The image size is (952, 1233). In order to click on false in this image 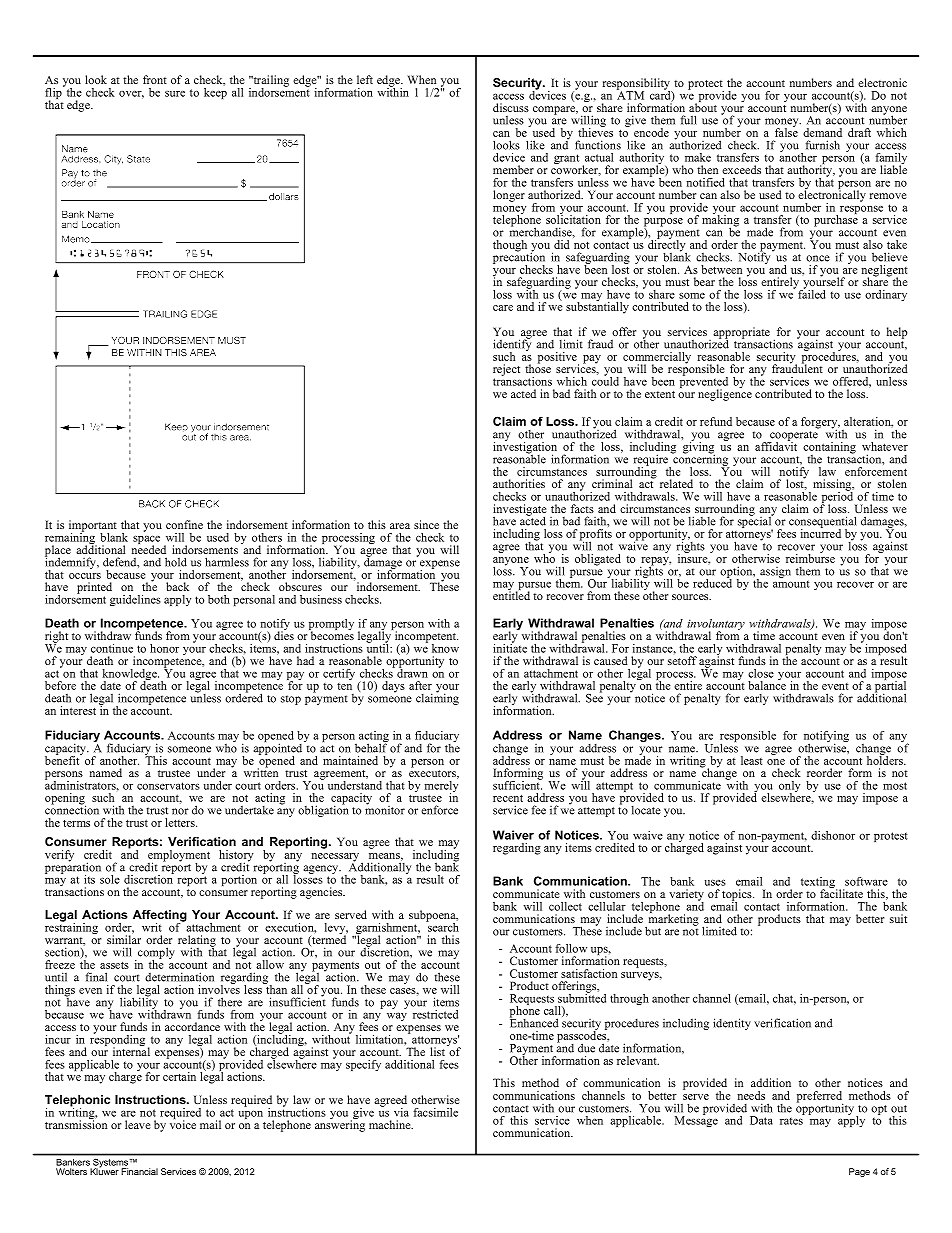, I will do `click(786, 131)`.
